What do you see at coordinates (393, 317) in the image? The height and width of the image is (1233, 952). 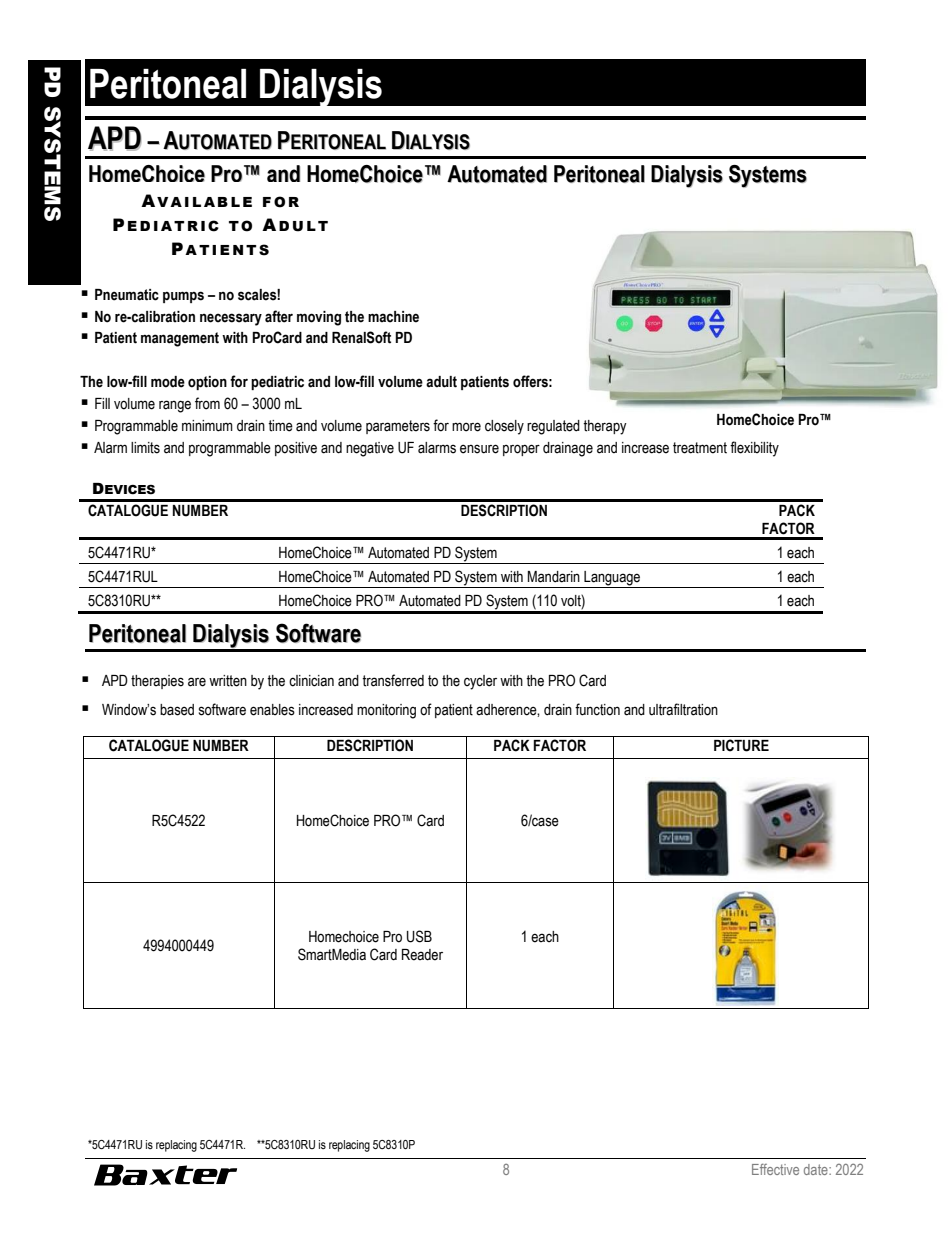 I see `machine` at bounding box center [393, 317].
